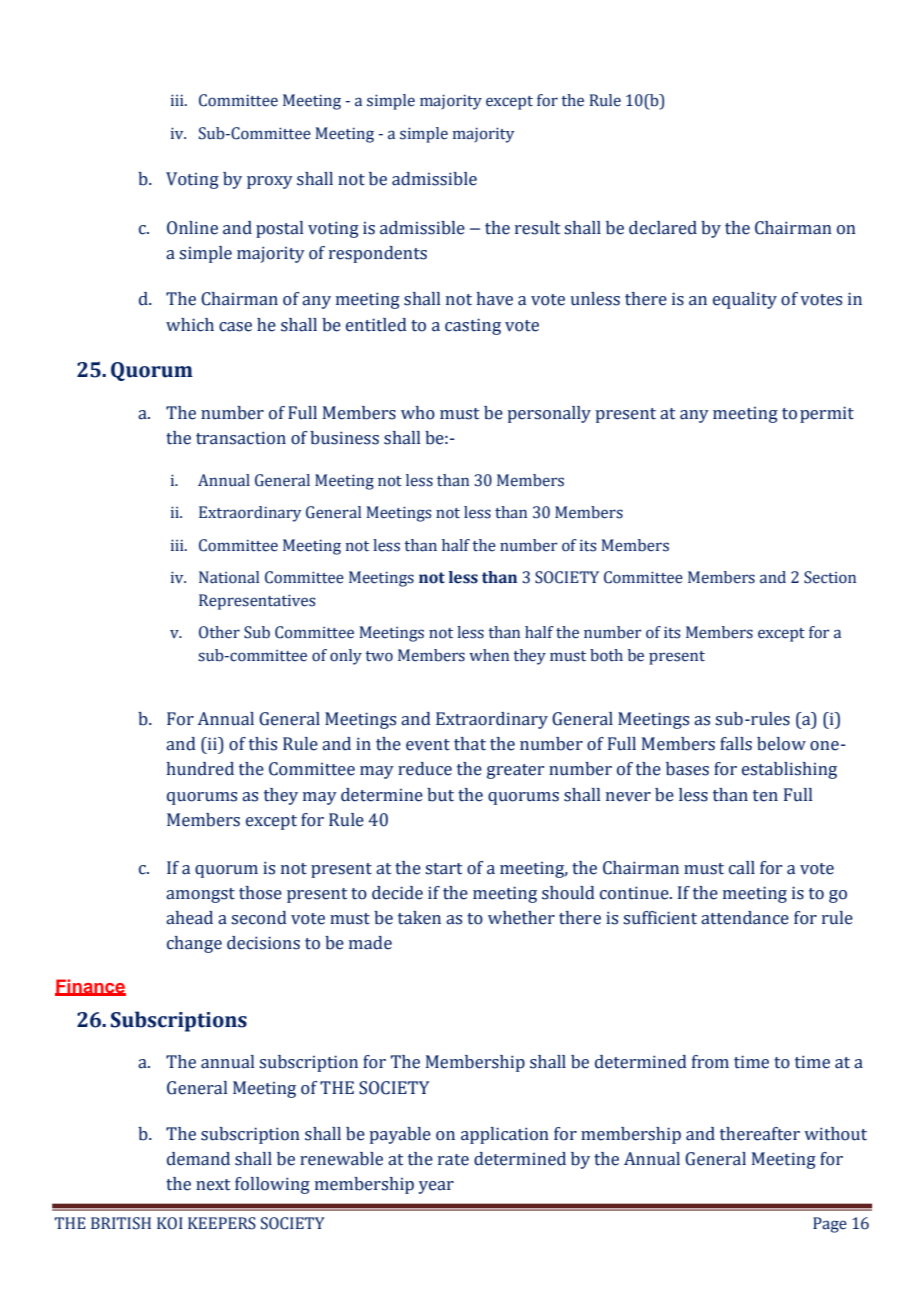 The image size is (924, 1309). I want to click on falls, so click(736, 744).
